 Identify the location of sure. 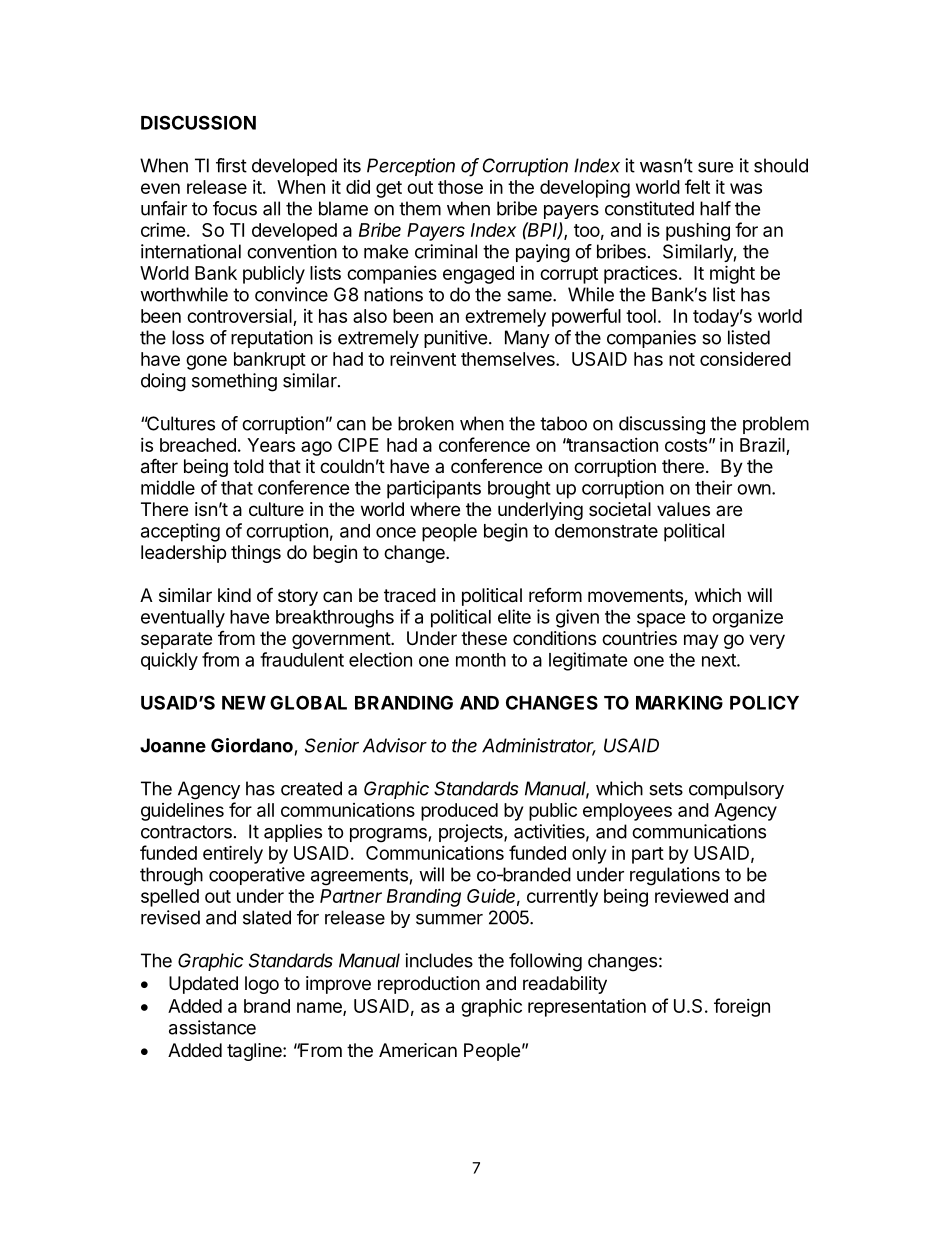
(715, 167).
